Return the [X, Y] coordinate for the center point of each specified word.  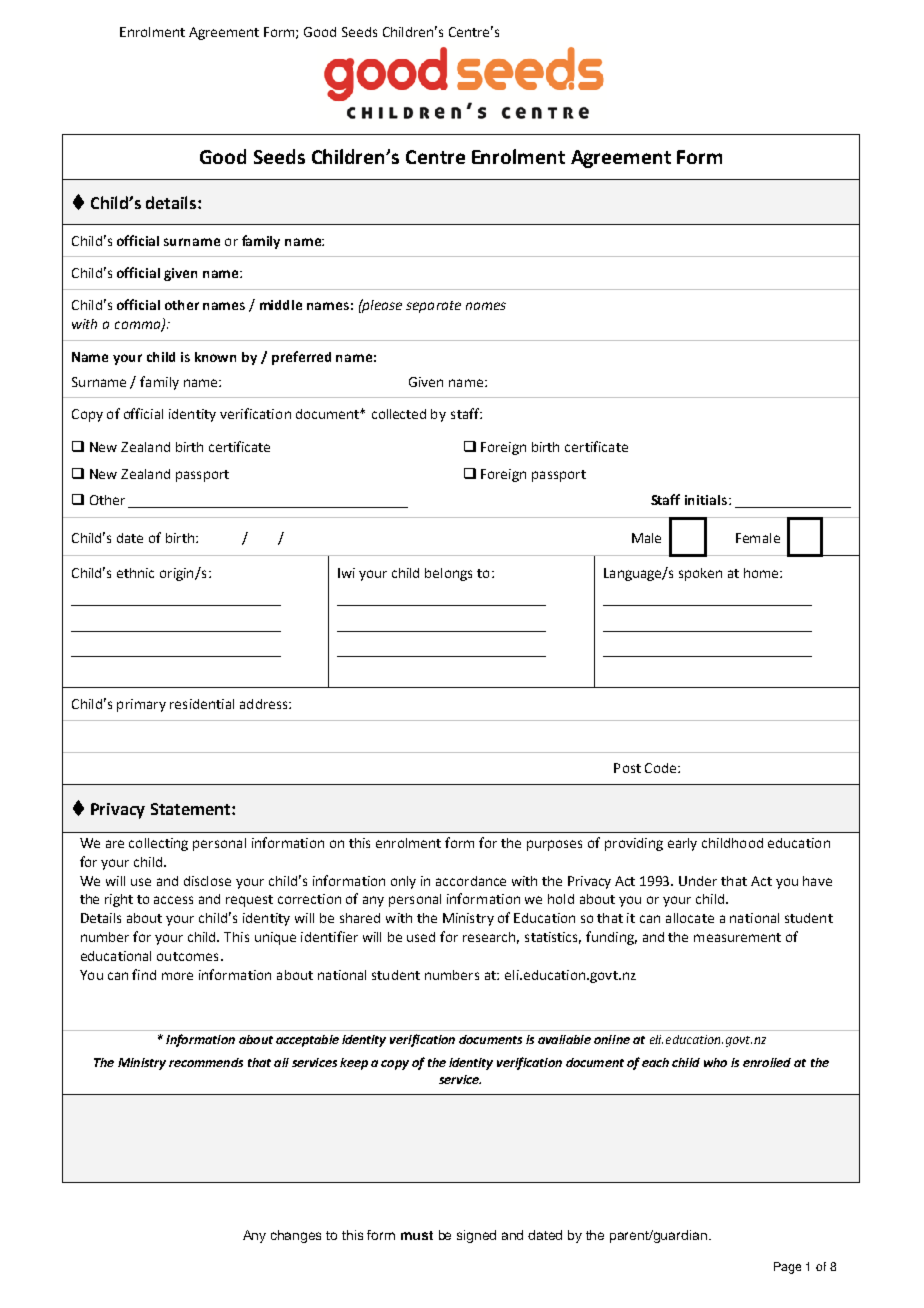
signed [476, 1236]
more [177, 976]
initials [706, 500]
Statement [192, 809]
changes [296, 1236]
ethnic [135, 573]
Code [660, 768]
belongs [448, 574]
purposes [554, 845]
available [564, 1039]
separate [433, 307]
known [215, 357]
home [762, 573]
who [715, 1062]
